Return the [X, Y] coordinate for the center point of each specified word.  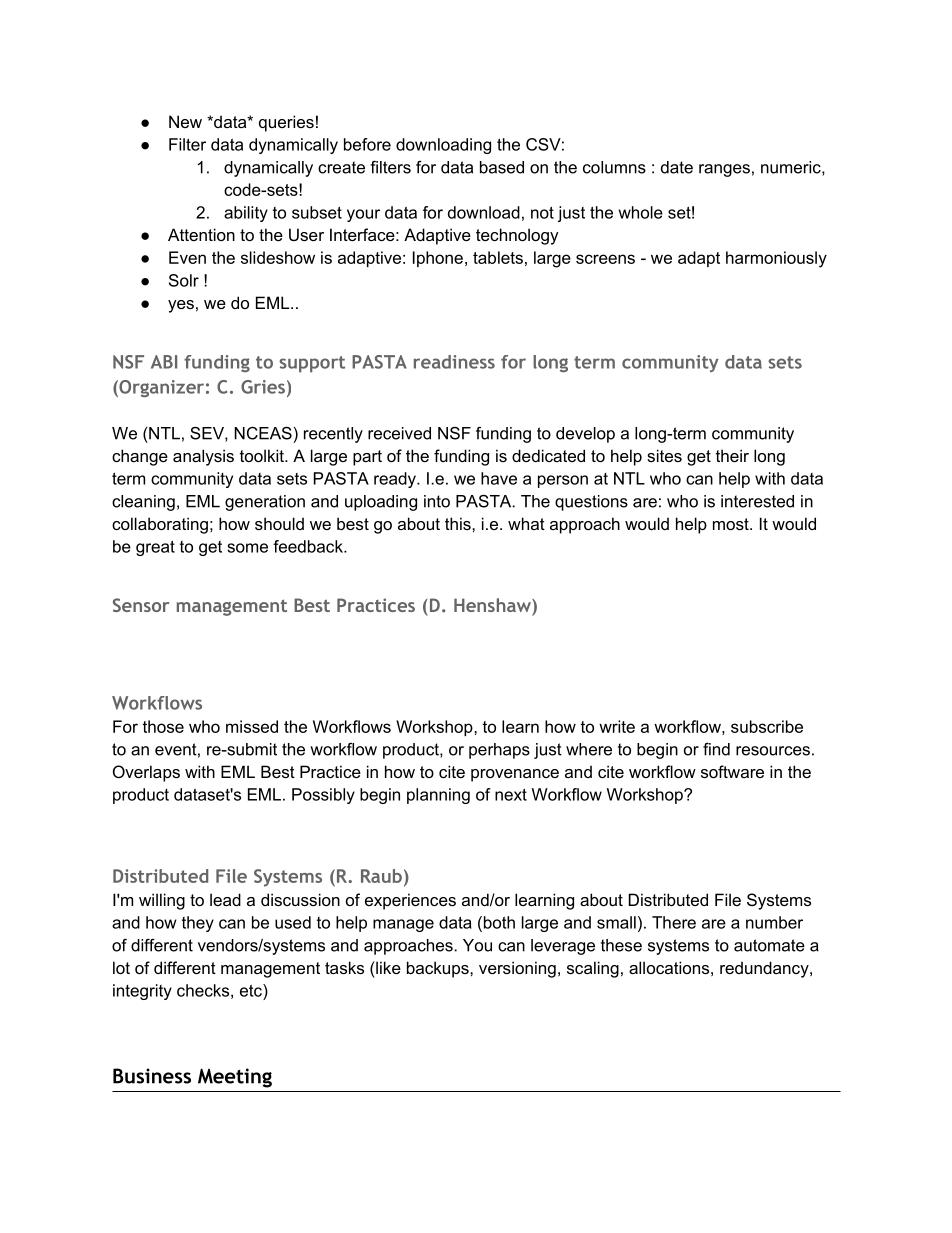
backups [439, 969]
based [502, 167]
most [732, 524]
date [677, 167]
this [459, 523]
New [185, 121]
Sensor [141, 605]
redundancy [765, 969]
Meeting [235, 1078]
